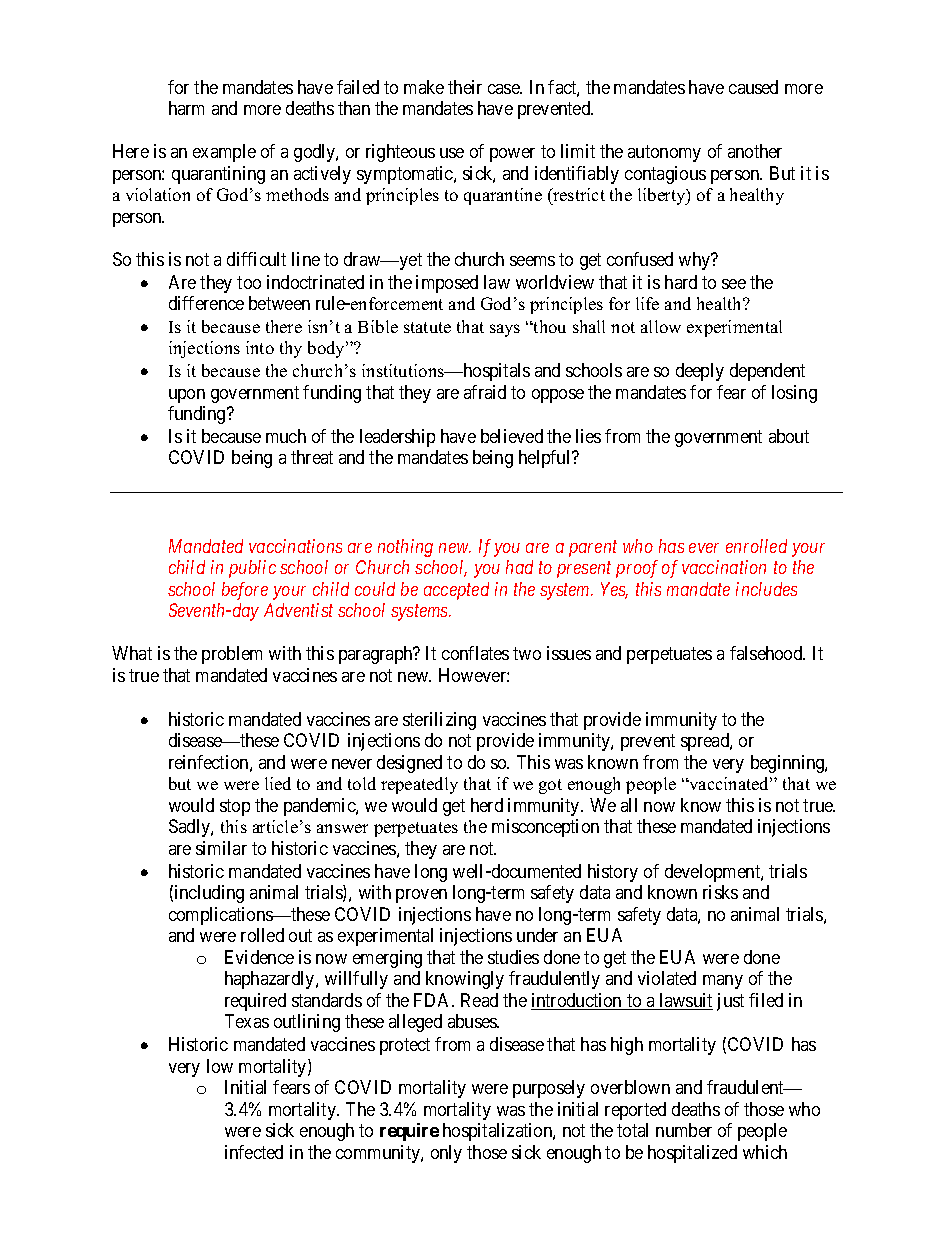 The width and height of the screenshot is (952, 1233). I want to click on similar, so click(221, 848).
